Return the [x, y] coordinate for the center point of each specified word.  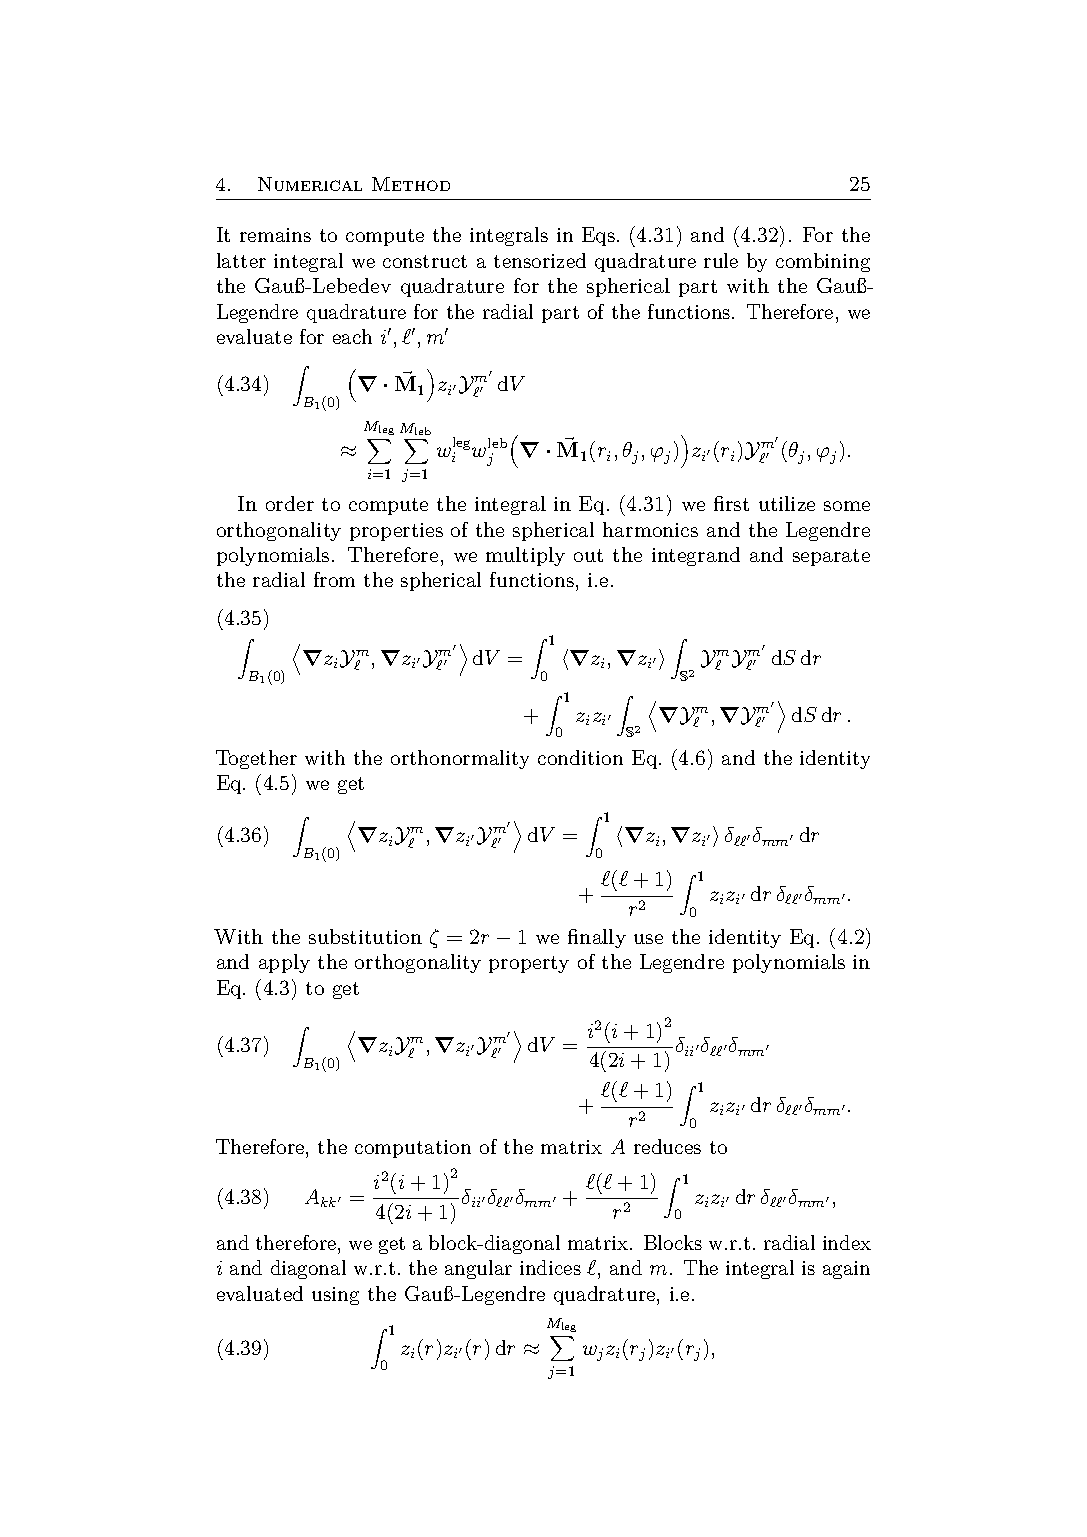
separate [831, 557]
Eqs [598, 236]
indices [550, 1267]
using [335, 1296]
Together [256, 759]
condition [580, 757]
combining [823, 262]
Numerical [310, 184]
